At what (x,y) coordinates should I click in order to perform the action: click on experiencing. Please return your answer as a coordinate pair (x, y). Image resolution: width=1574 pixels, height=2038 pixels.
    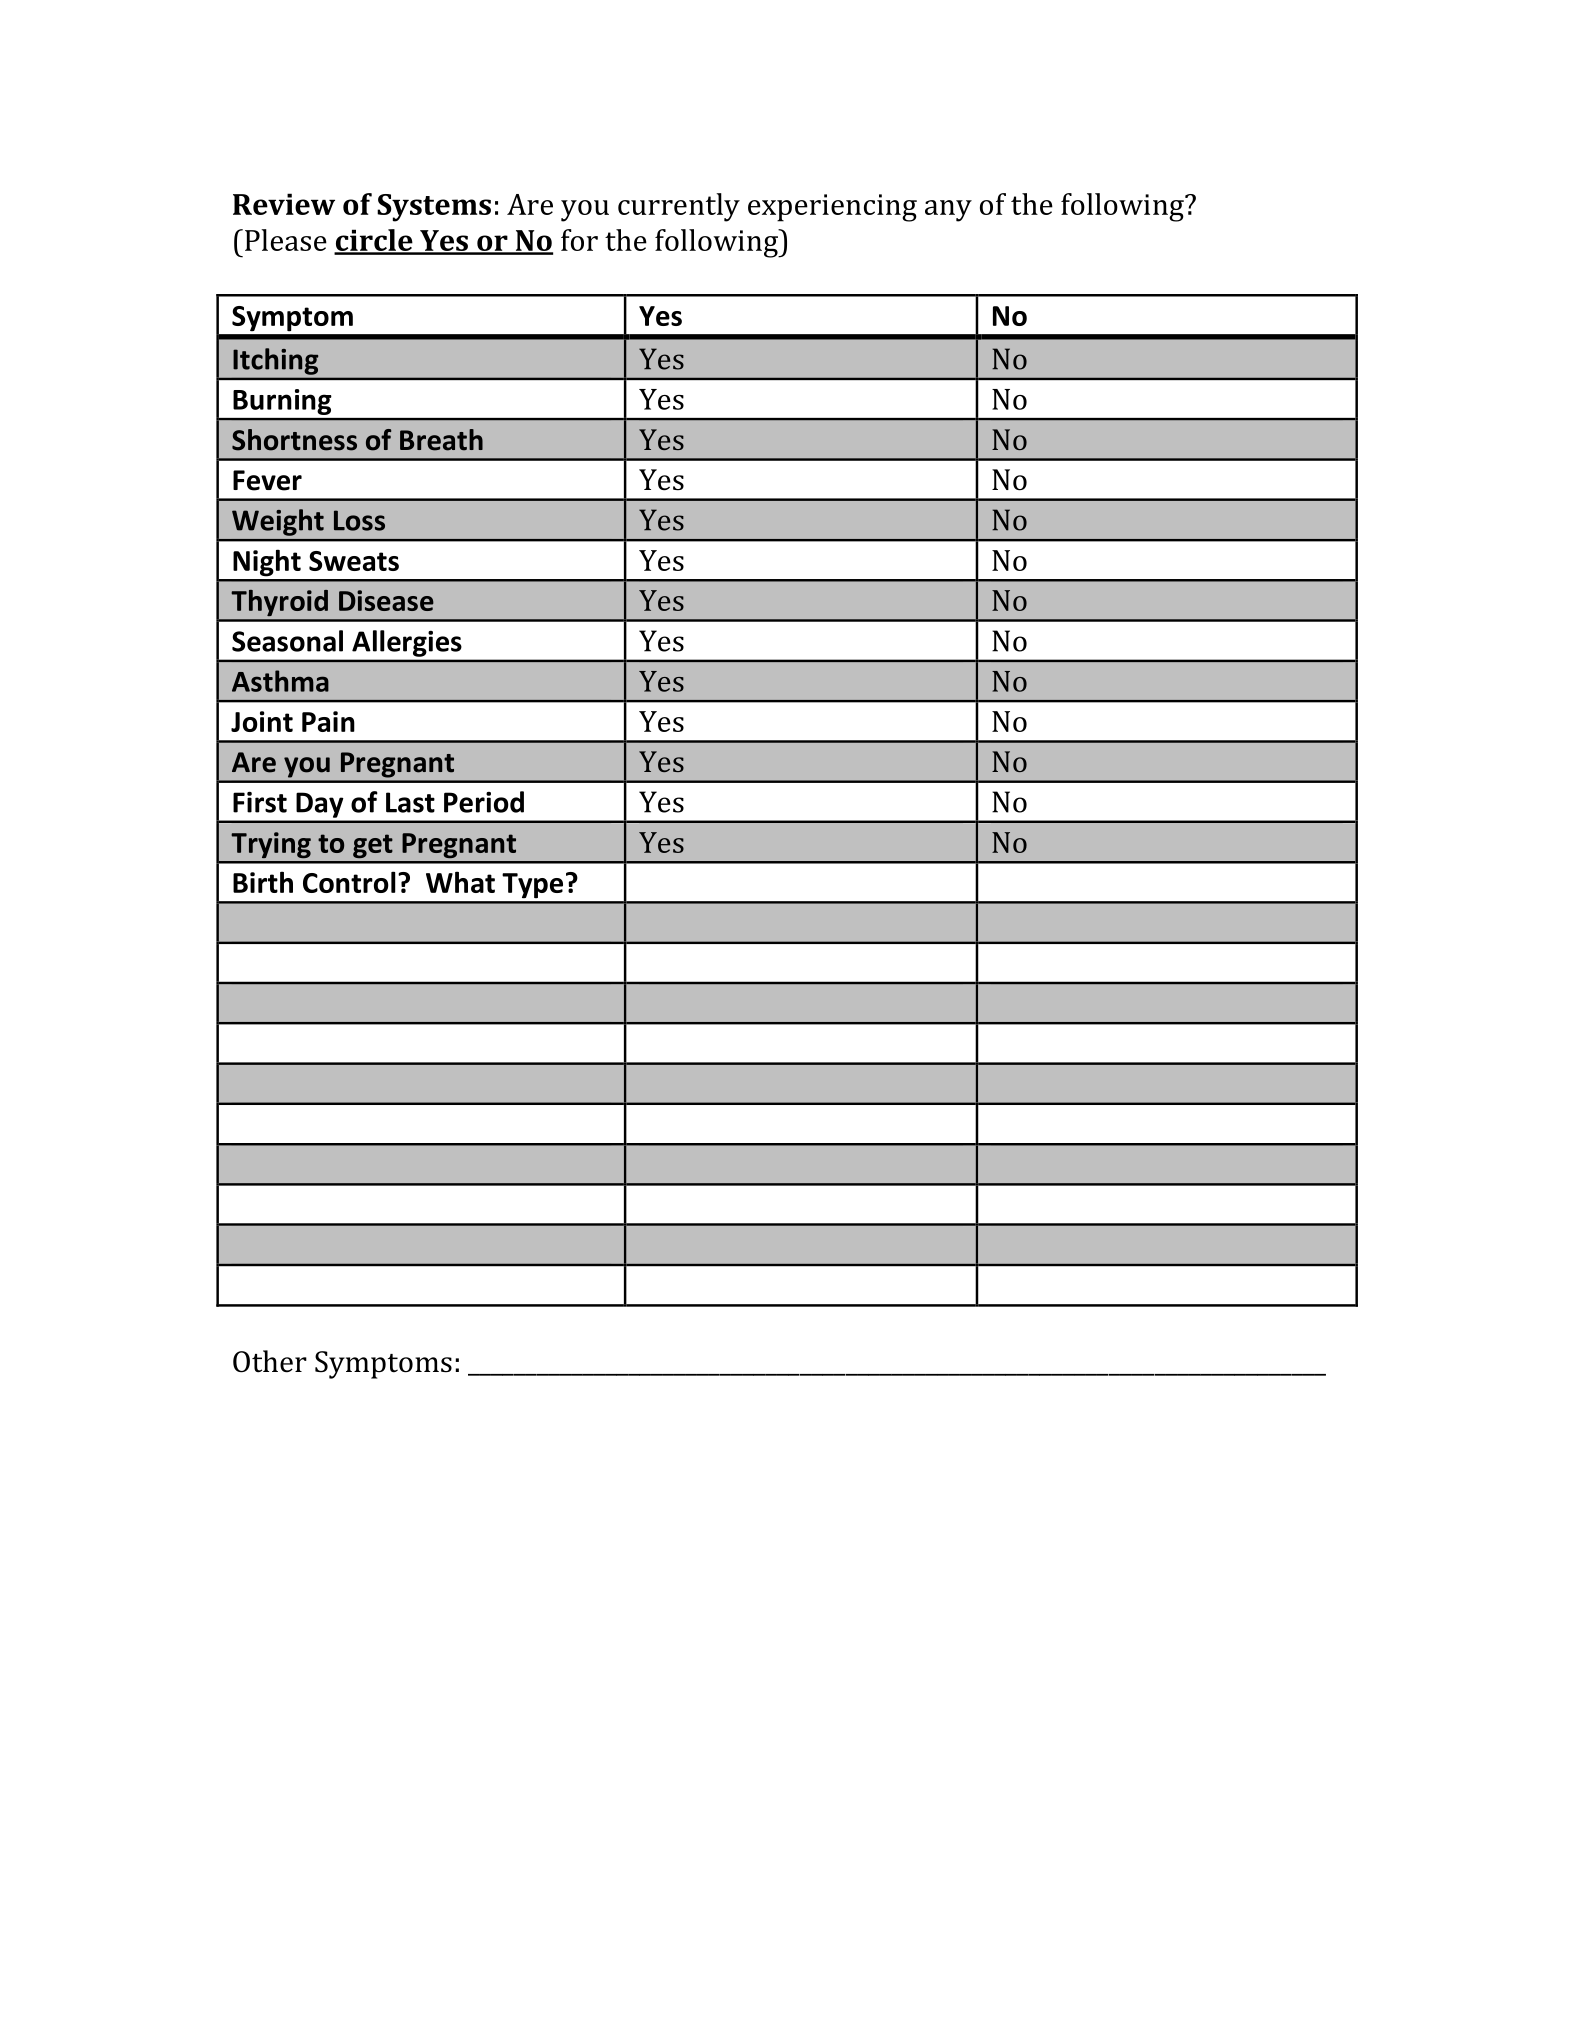
    Looking at the image, I should click on (832, 208).
